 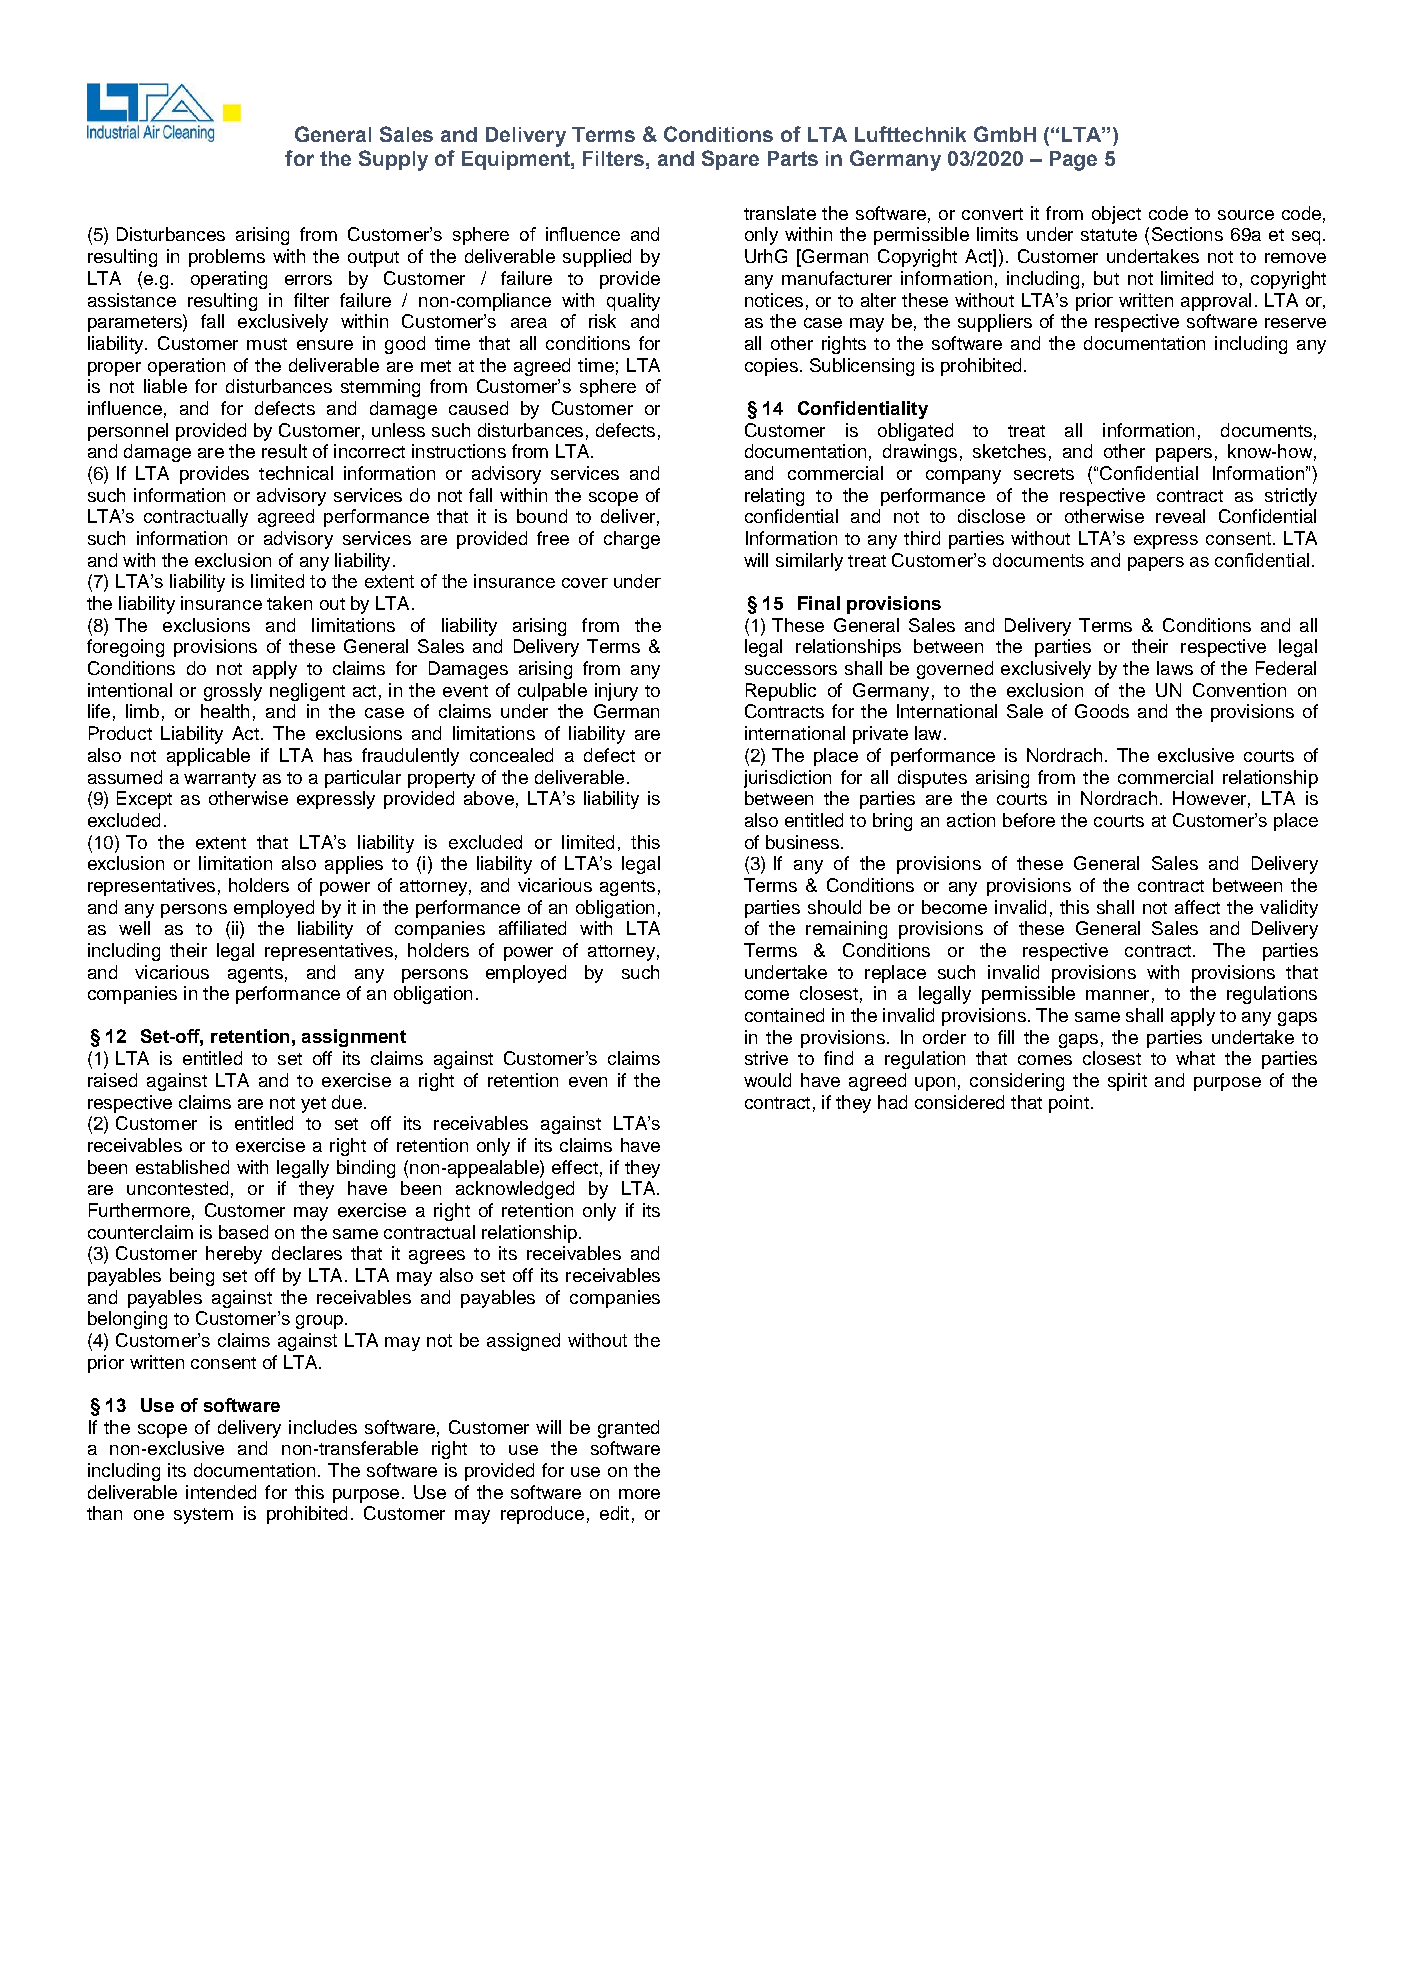 I want to click on granted, so click(x=628, y=1429).
